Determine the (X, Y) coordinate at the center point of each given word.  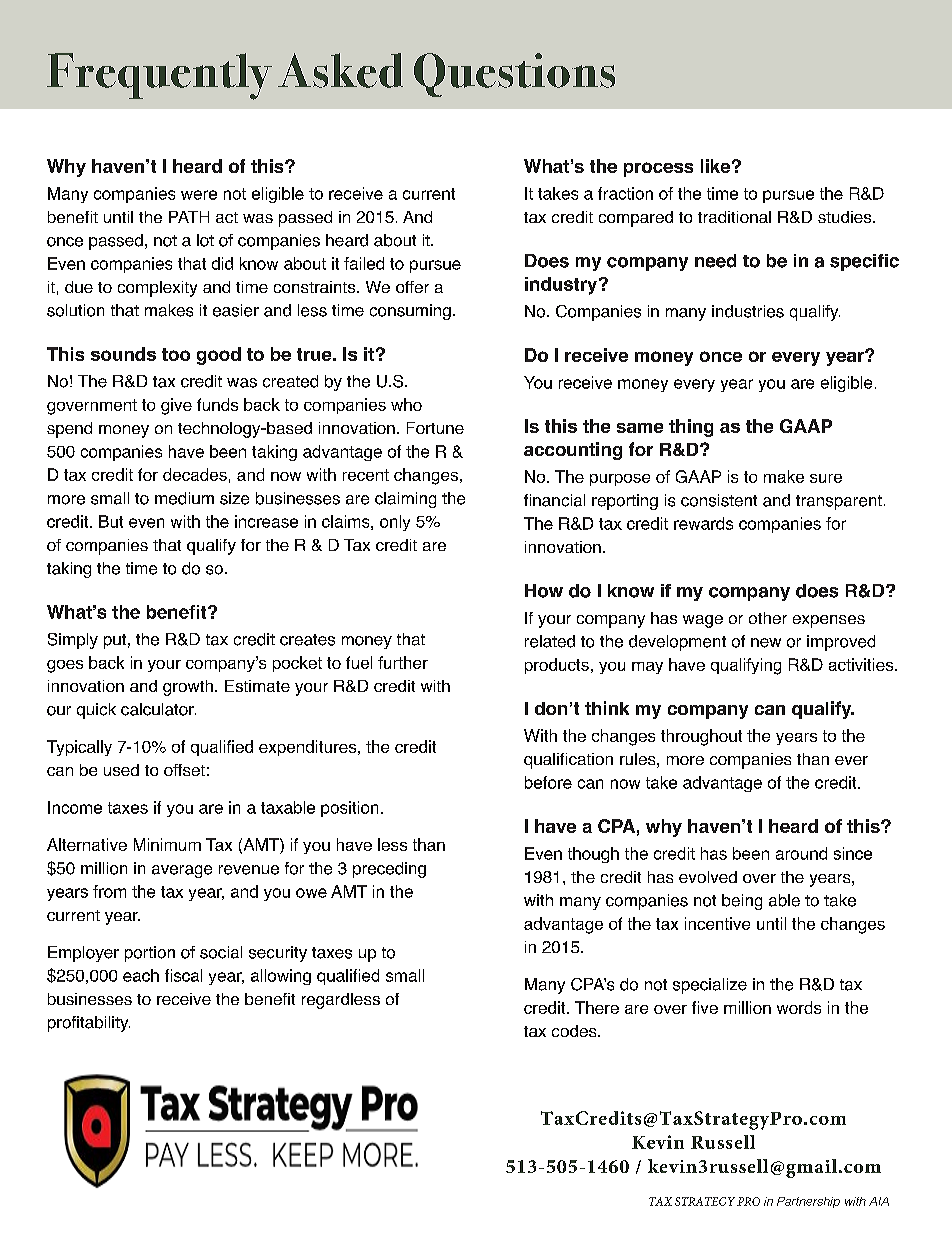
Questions (514, 75)
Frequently (159, 76)
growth (188, 688)
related (550, 641)
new (766, 643)
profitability (89, 1024)
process (658, 169)
